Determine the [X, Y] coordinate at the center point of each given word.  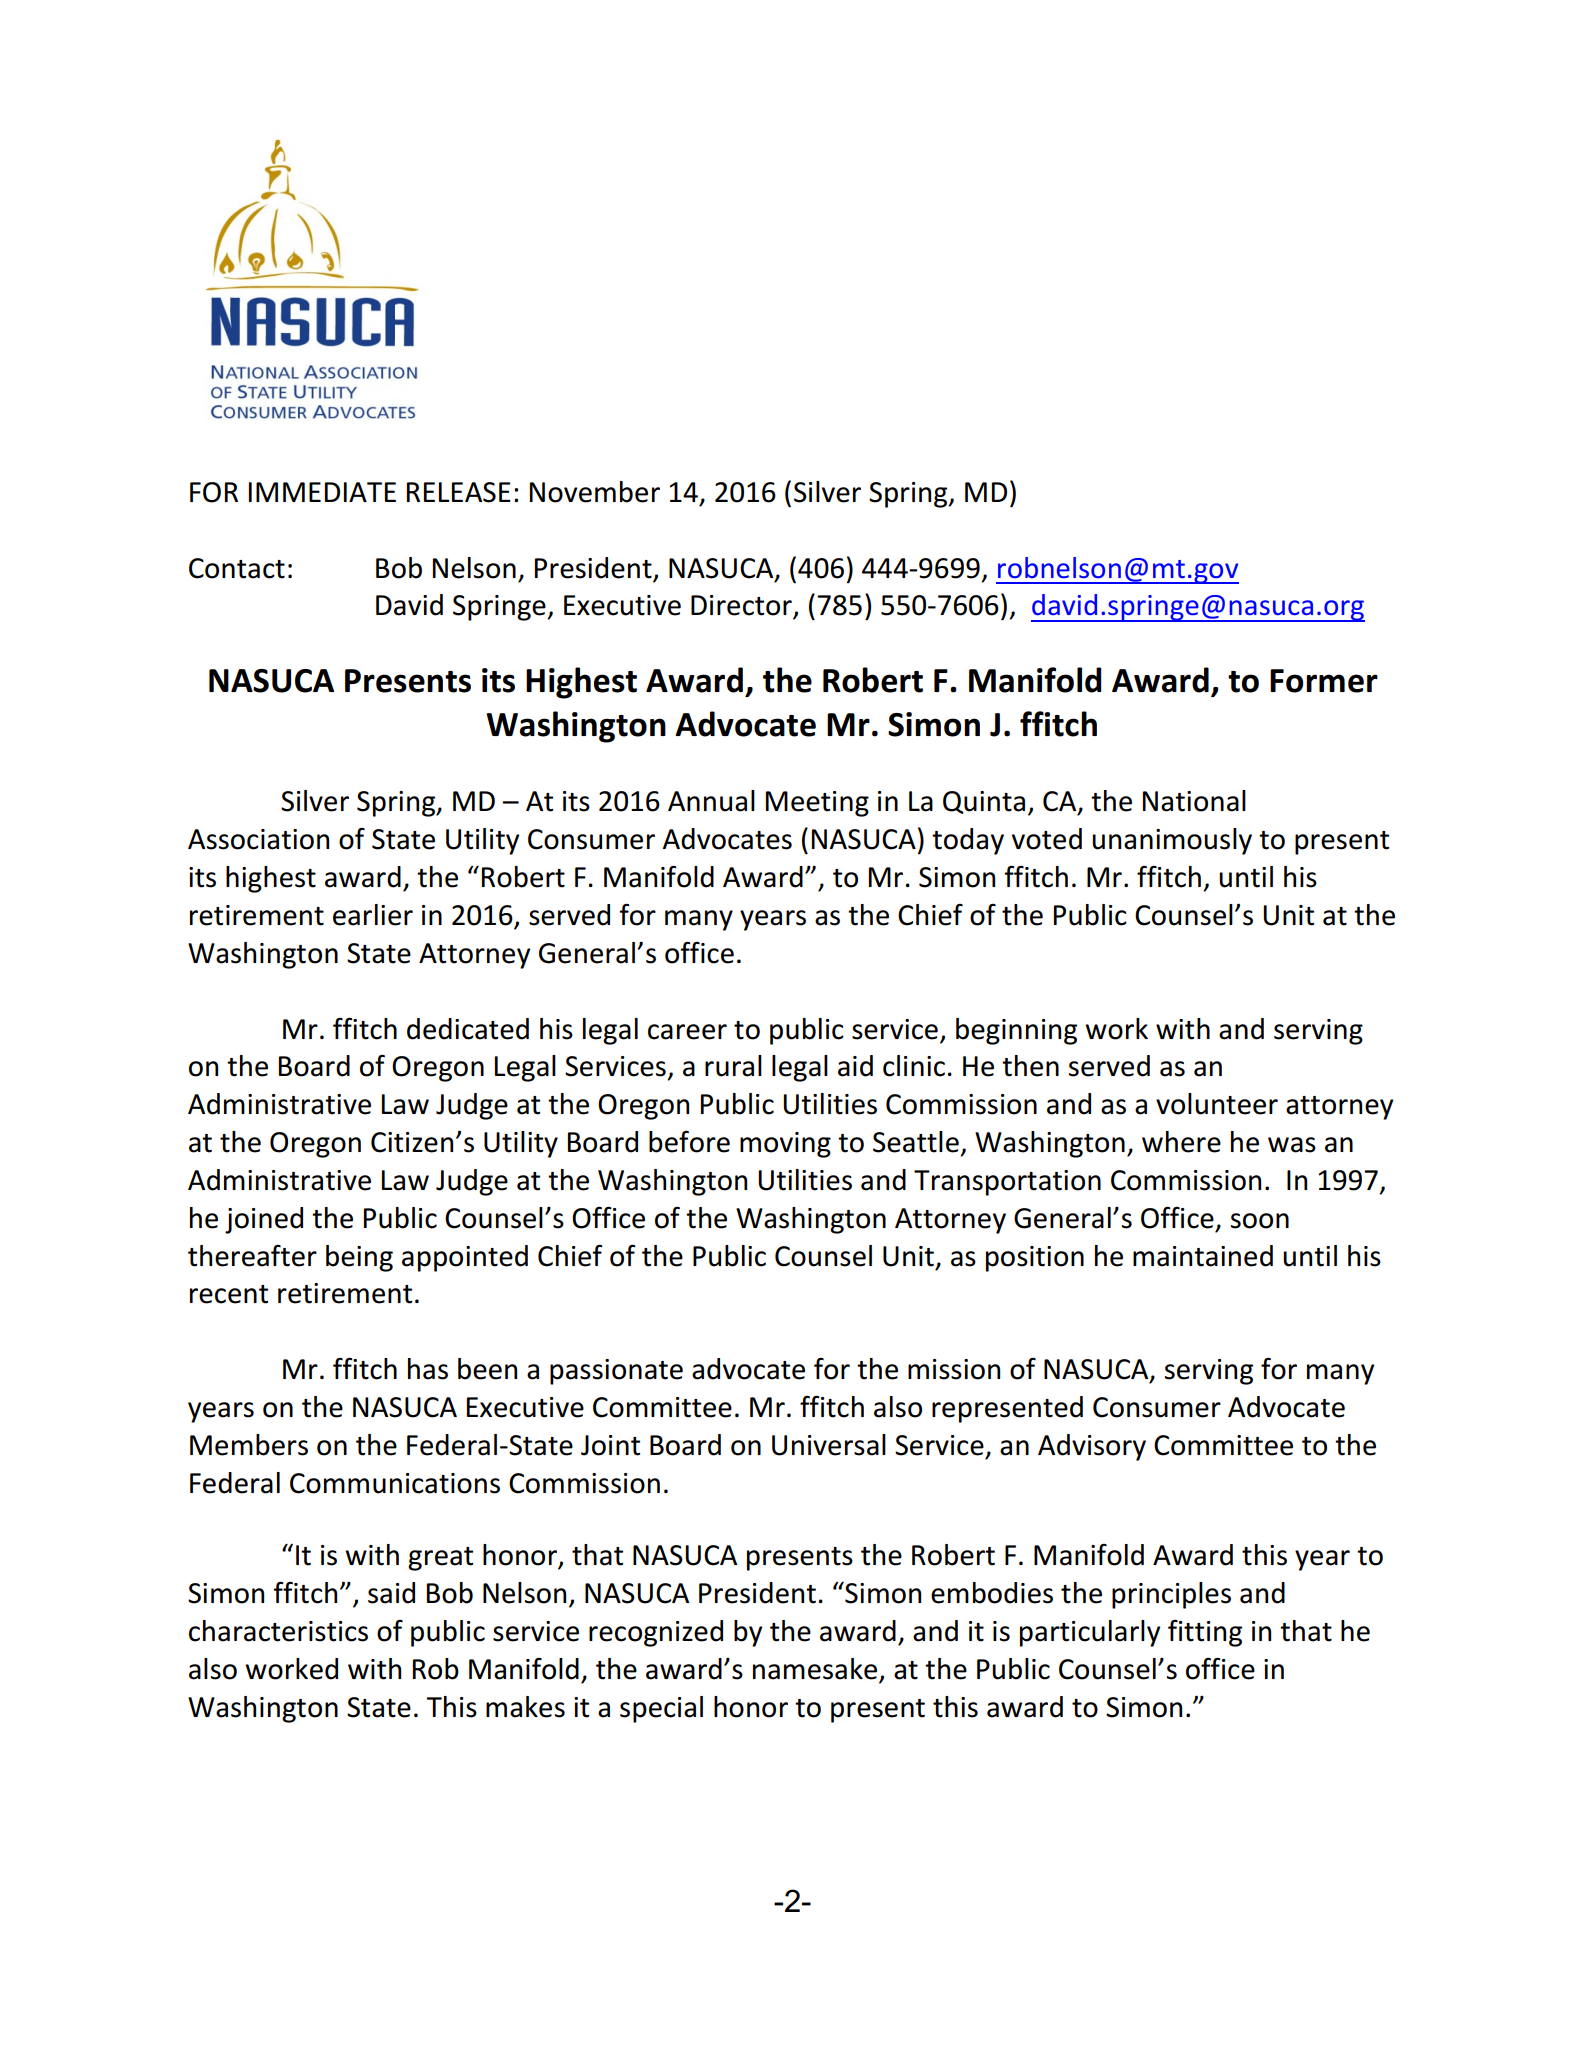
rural [733, 1066]
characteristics [278, 1631]
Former [1324, 681]
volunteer [1217, 1104]
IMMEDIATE [322, 492]
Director [742, 606]
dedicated [468, 1029]
